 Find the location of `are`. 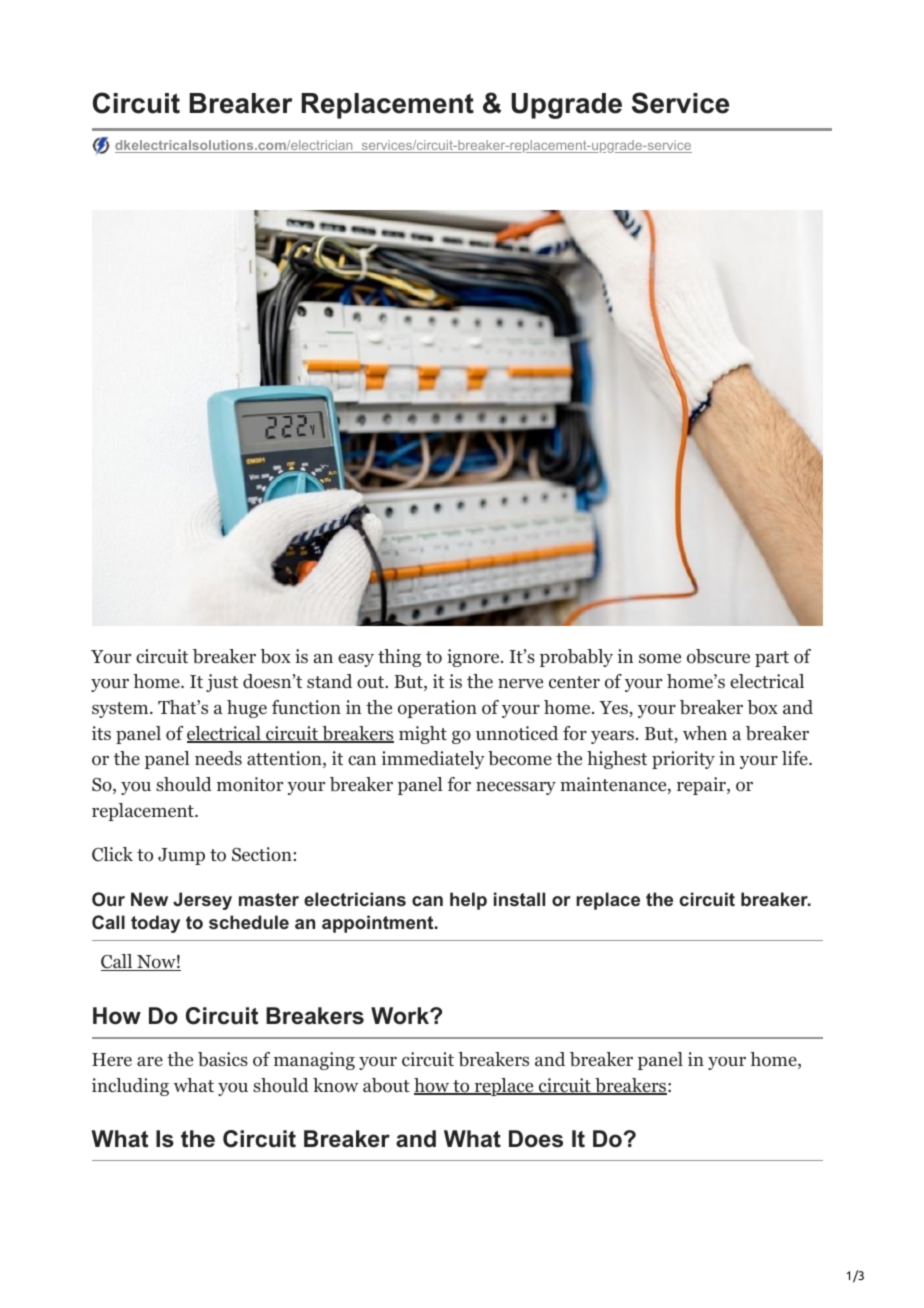

are is located at coordinates (150, 1061).
